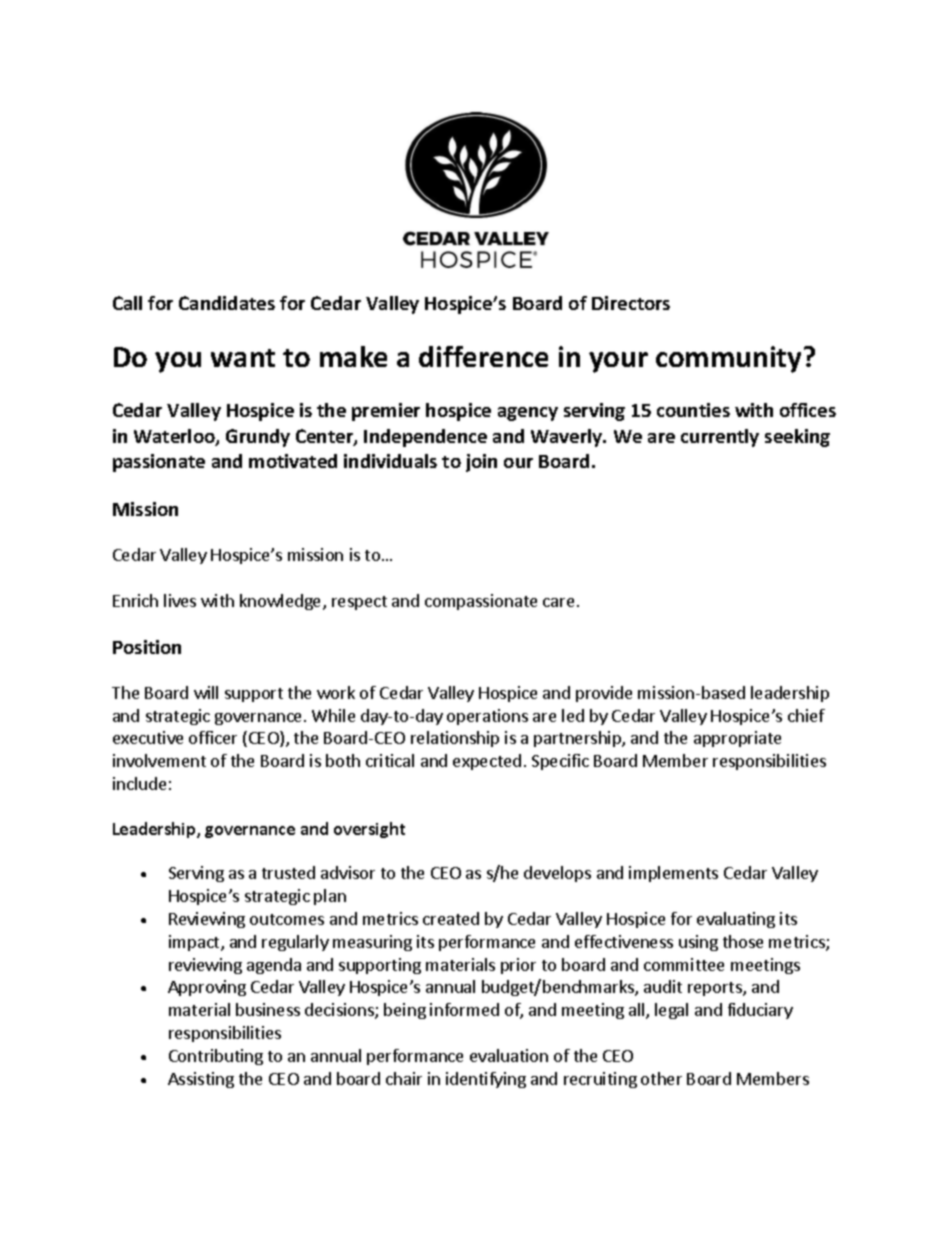 Image resolution: width=952 pixels, height=1233 pixels. I want to click on appropriate, so click(737, 739).
